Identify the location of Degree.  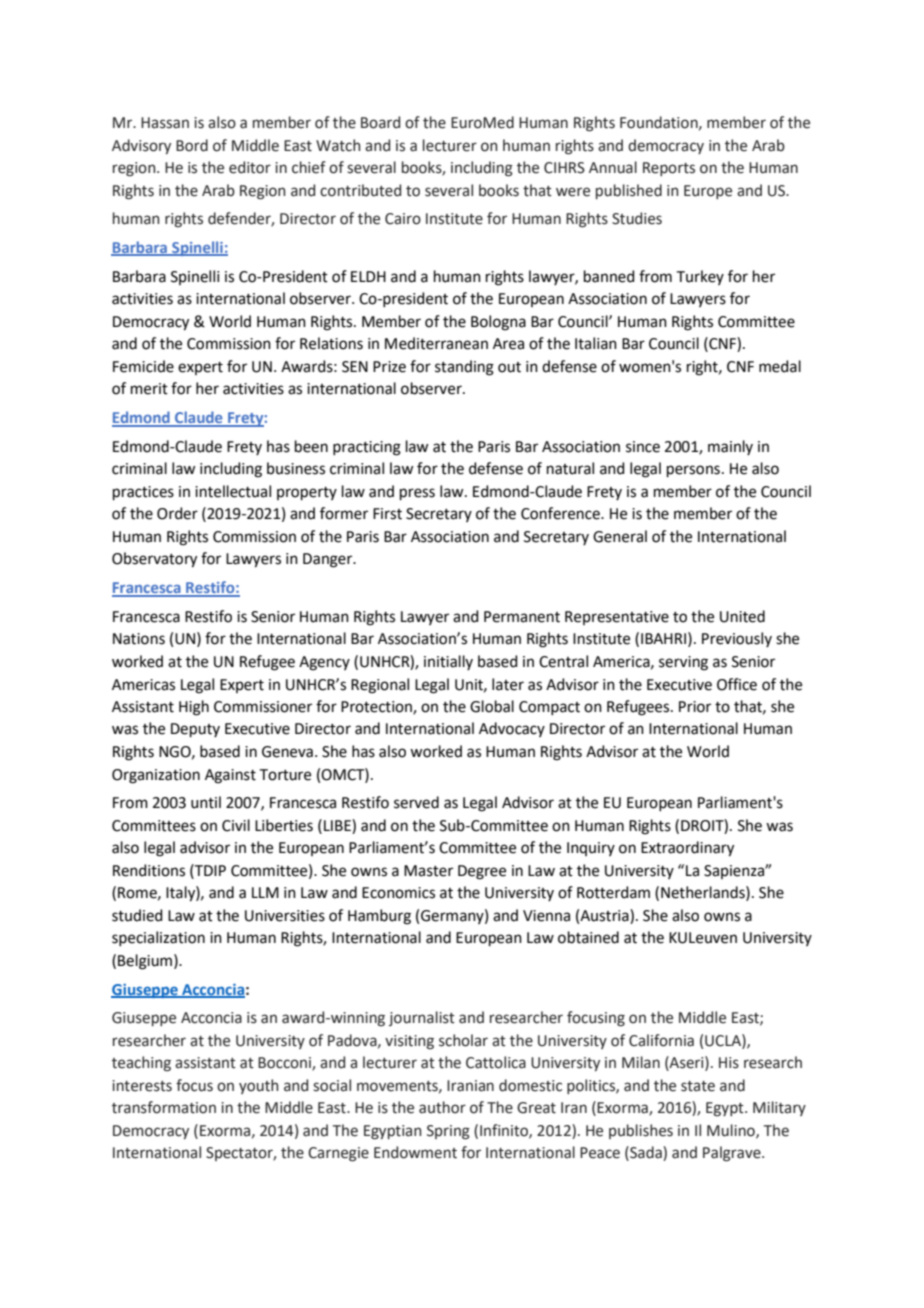
(482, 872).
